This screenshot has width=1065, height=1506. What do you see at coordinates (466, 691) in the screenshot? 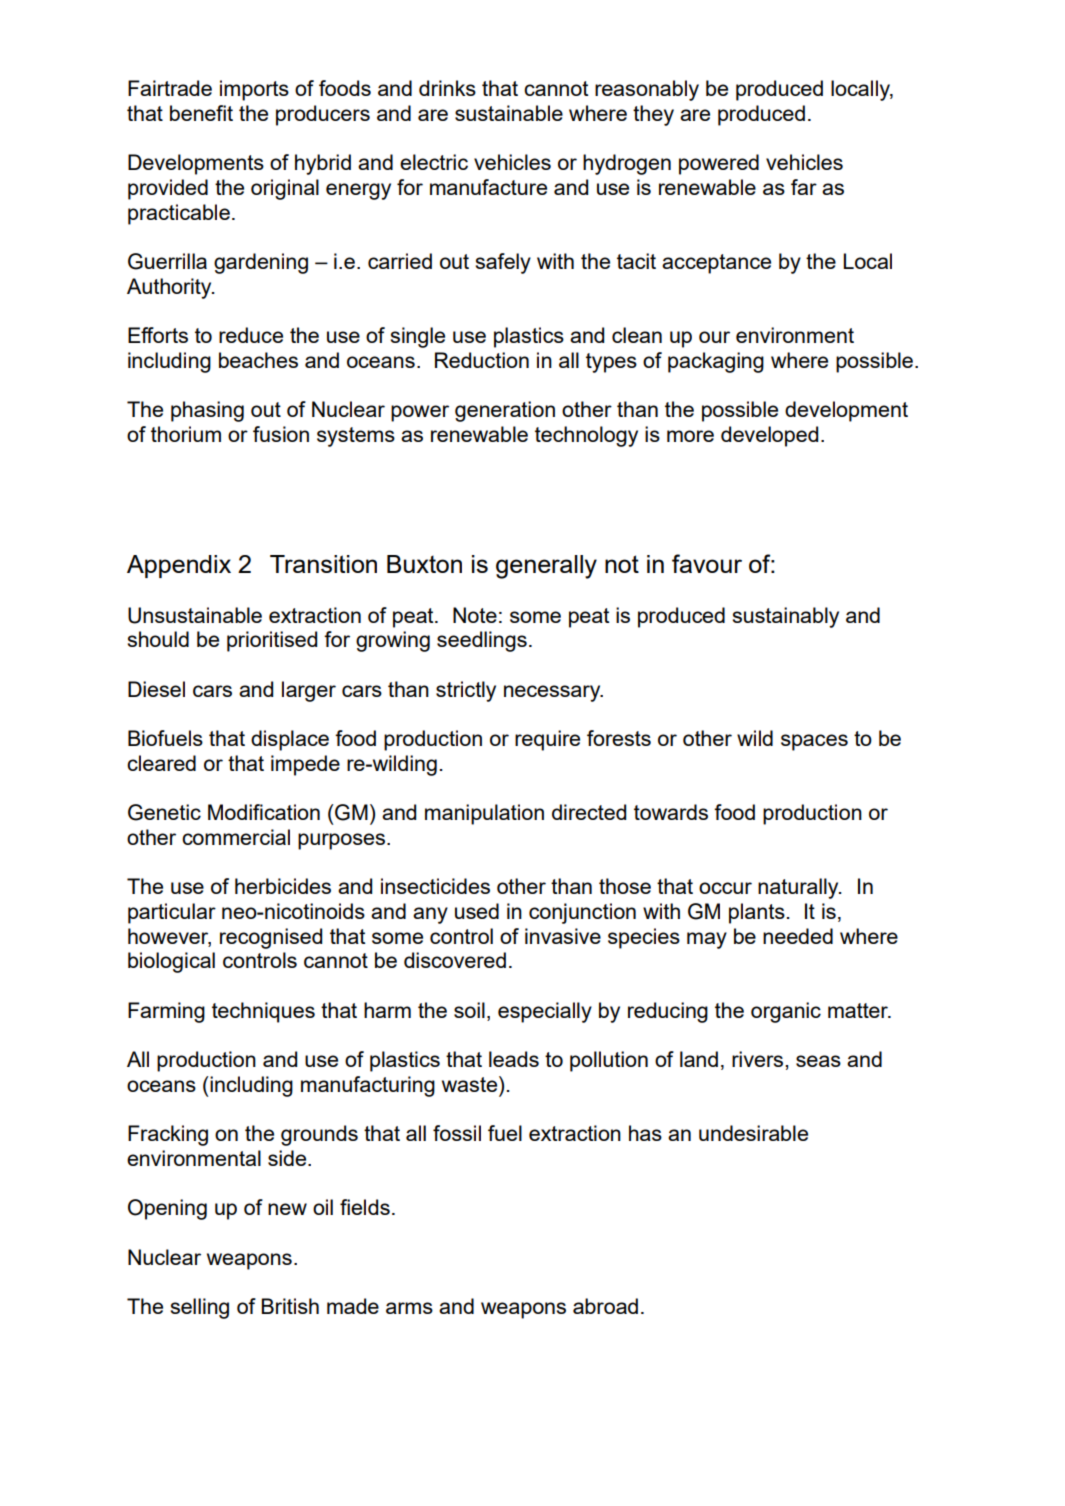
I see `strictly` at bounding box center [466, 691].
